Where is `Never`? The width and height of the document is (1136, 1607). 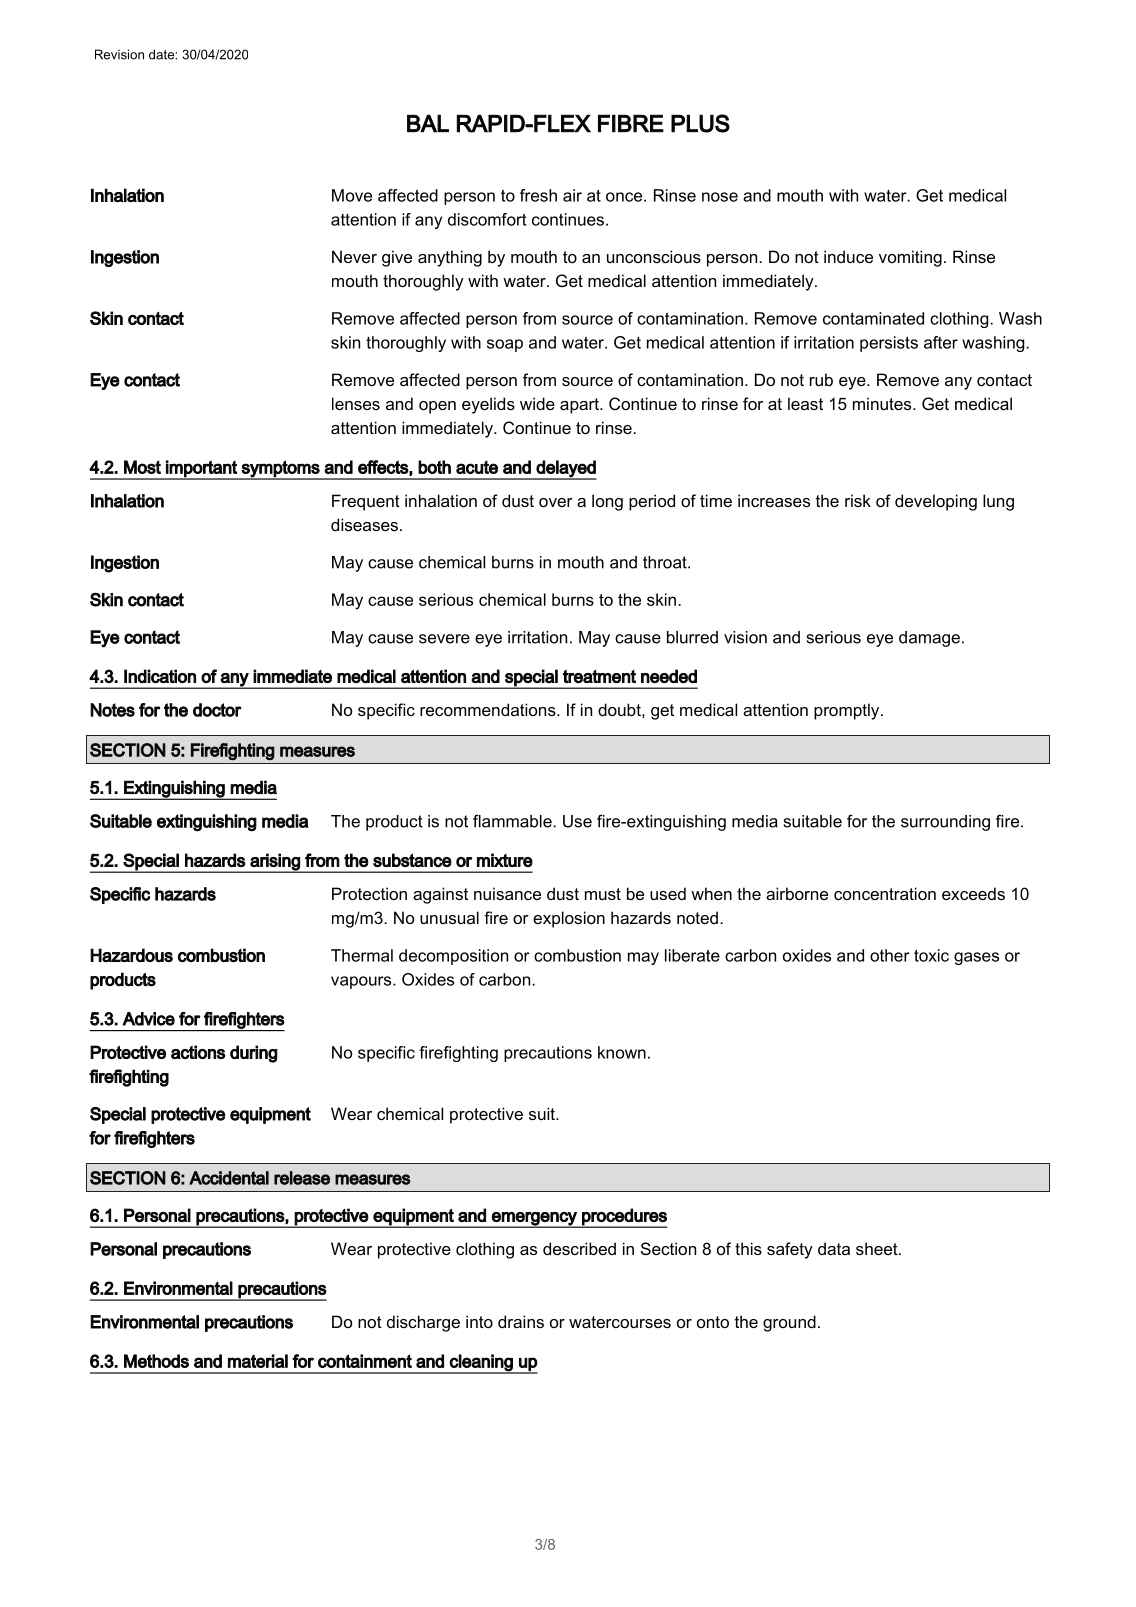 Never is located at coordinates (354, 256).
